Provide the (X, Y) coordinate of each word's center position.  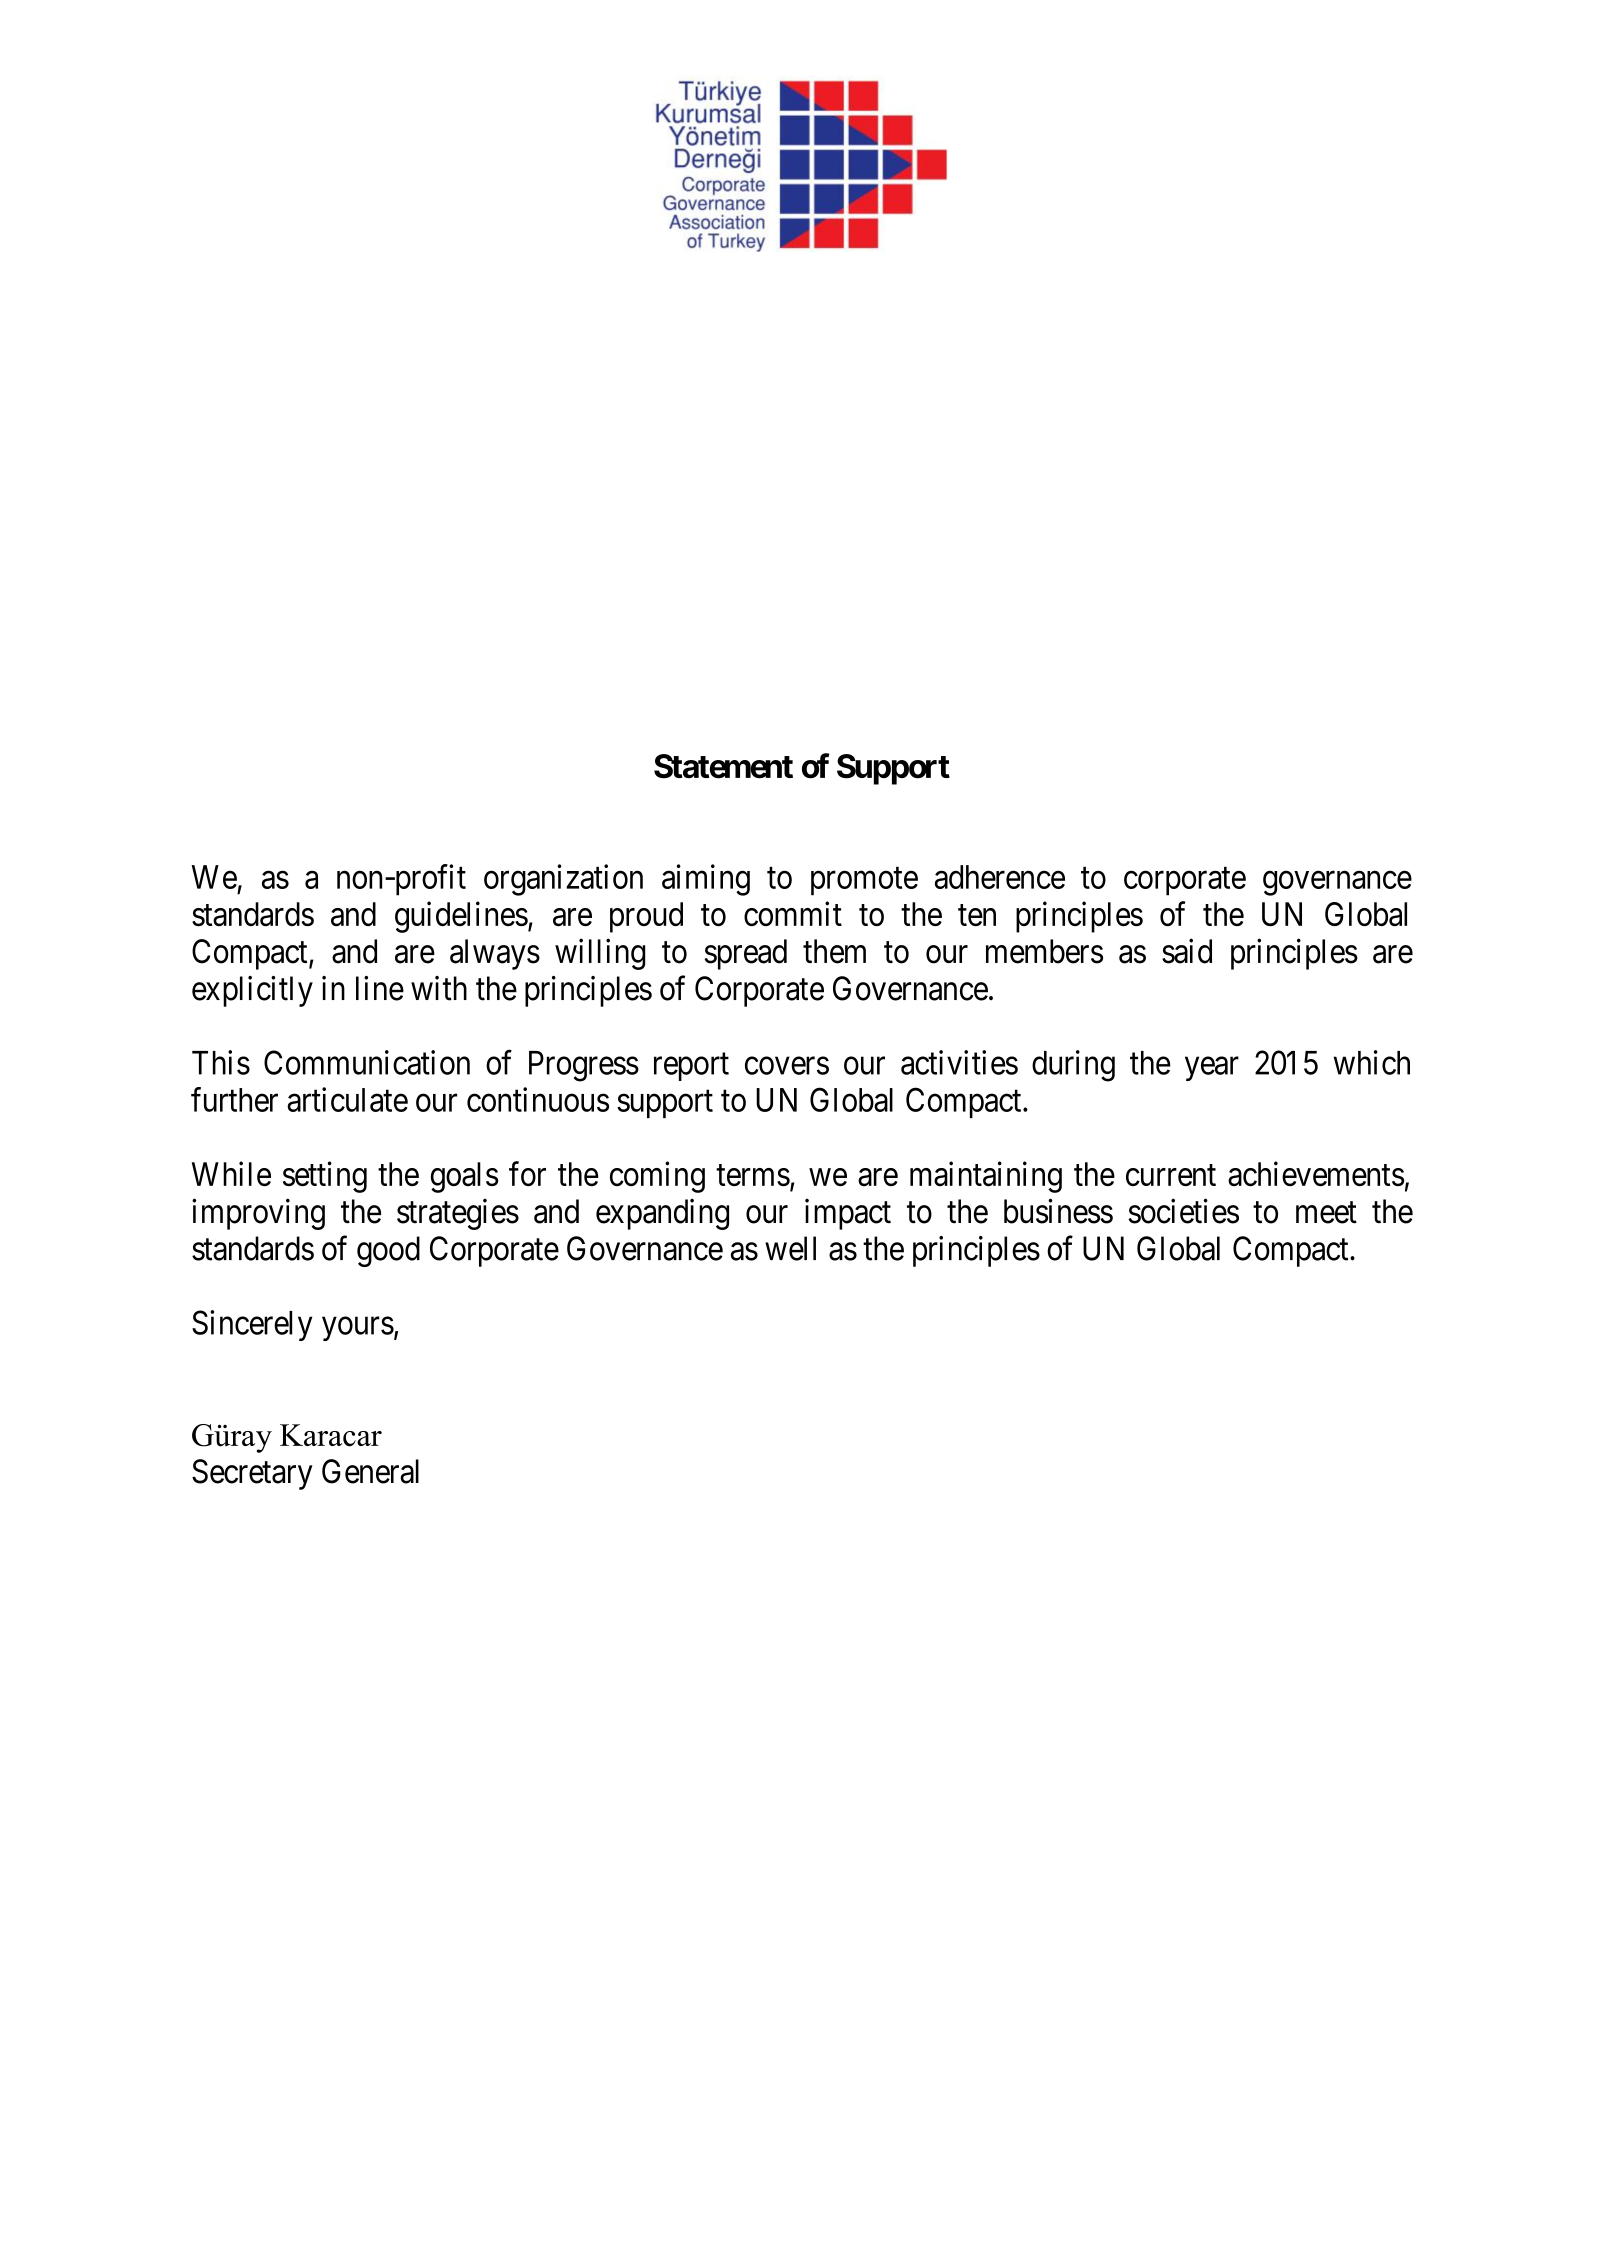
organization (563, 880)
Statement (723, 766)
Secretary (252, 1474)
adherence (1000, 877)
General (370, 1471)
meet (1326, 1213)
